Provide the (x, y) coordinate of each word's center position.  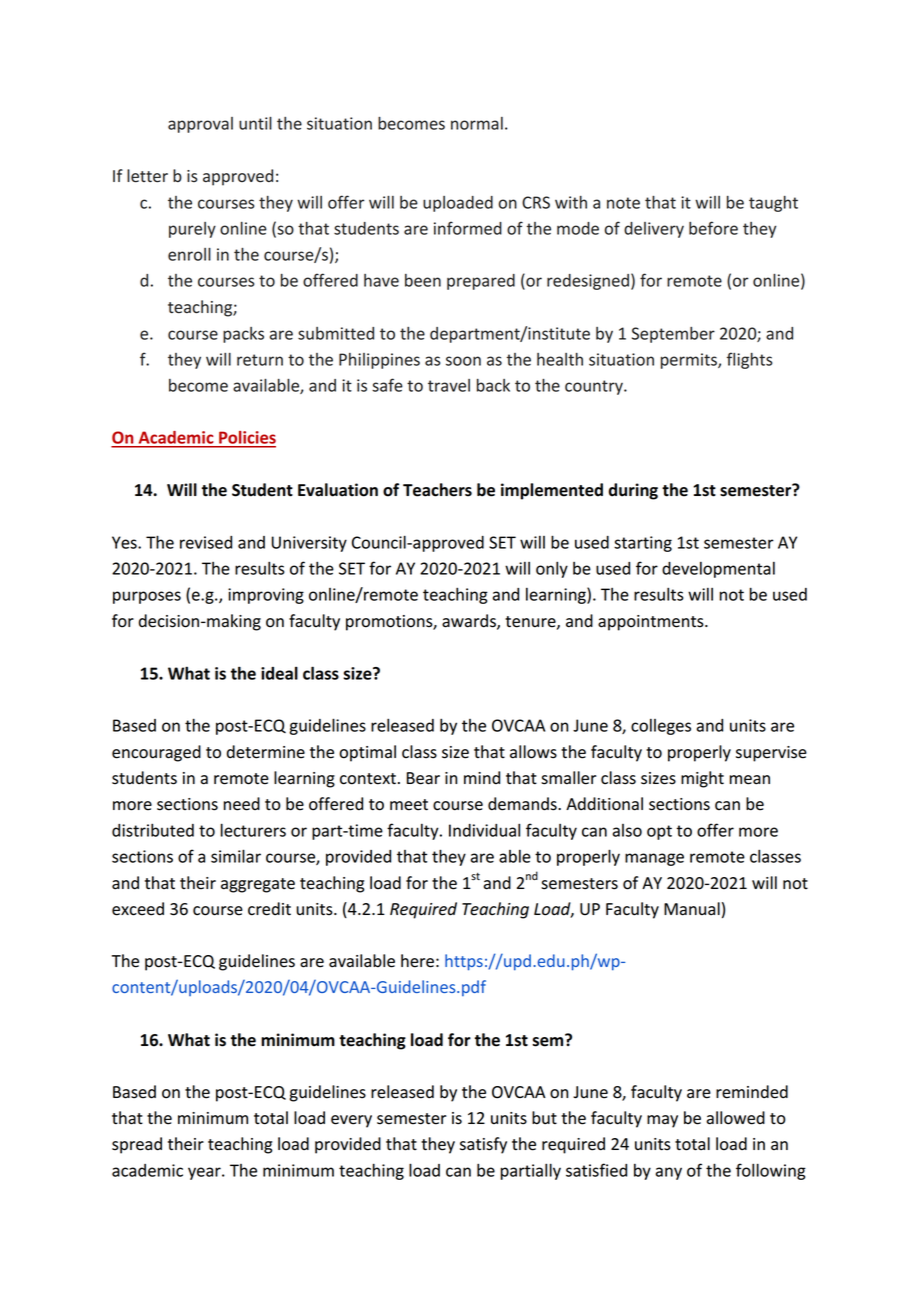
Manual (692, 909)
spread (137, 1145)
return (260, 360)
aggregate (258, 885)
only (552, 569)
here (417, 961)
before (713, 228)
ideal (279, 673)
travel (449, 385)
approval (200, 125)
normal (477, 123)
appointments (652, 623)
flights (749, 360)
